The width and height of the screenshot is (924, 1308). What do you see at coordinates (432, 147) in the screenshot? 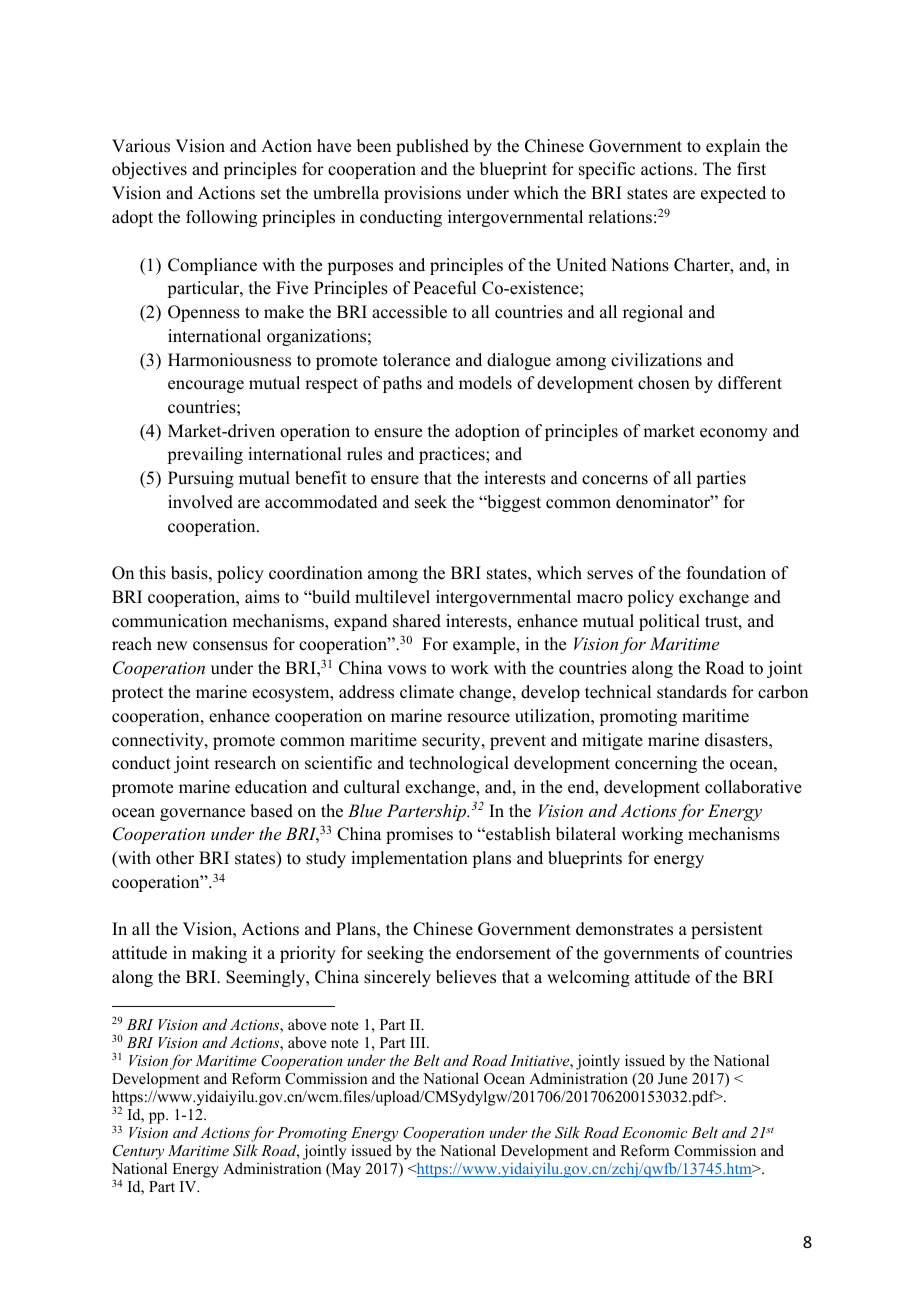
I see `published` at bounding box center [432, 147].
